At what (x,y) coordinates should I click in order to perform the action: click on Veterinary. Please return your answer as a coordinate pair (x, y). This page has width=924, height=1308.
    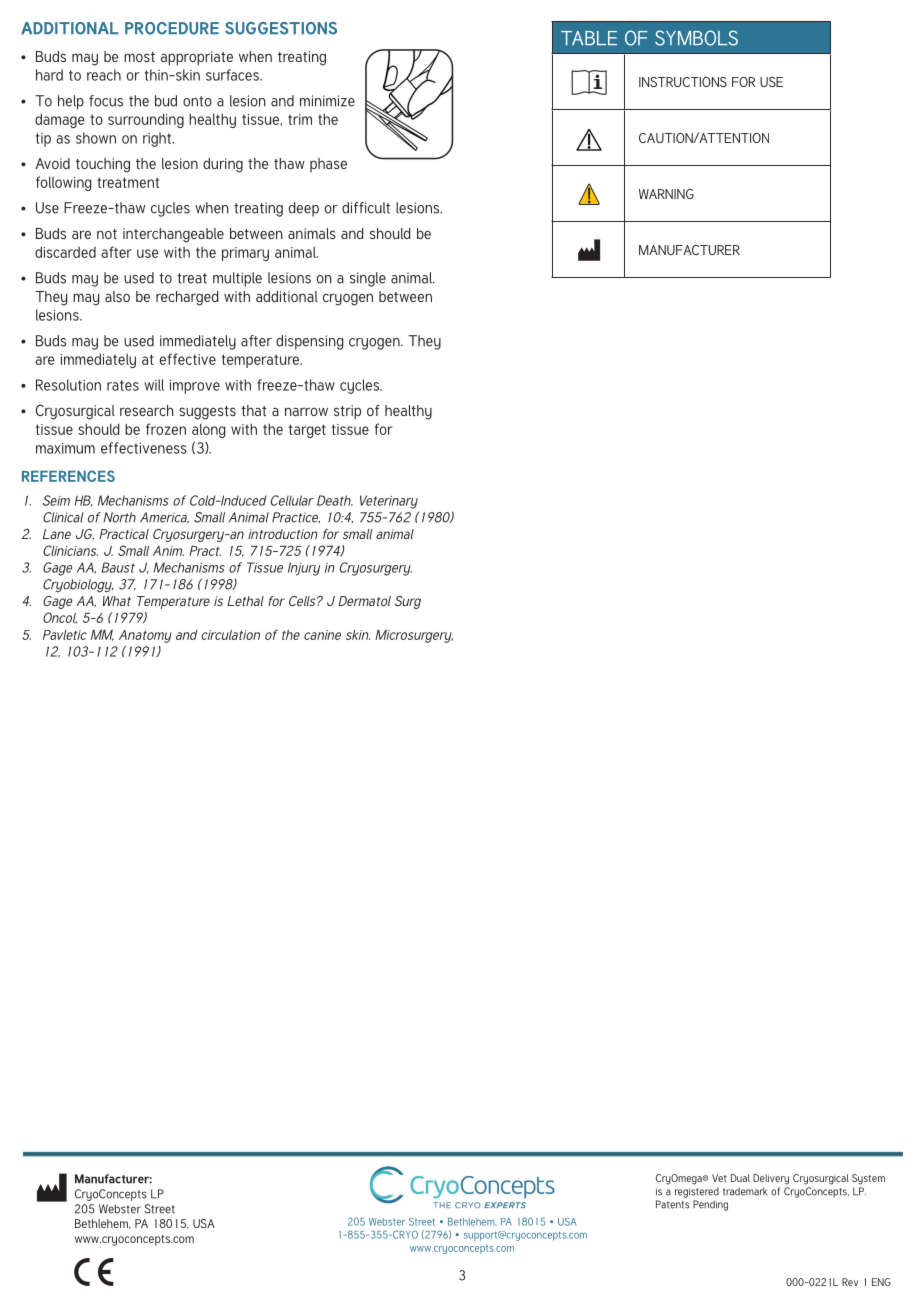
    Looking at the image, I should click on (389, 502).
